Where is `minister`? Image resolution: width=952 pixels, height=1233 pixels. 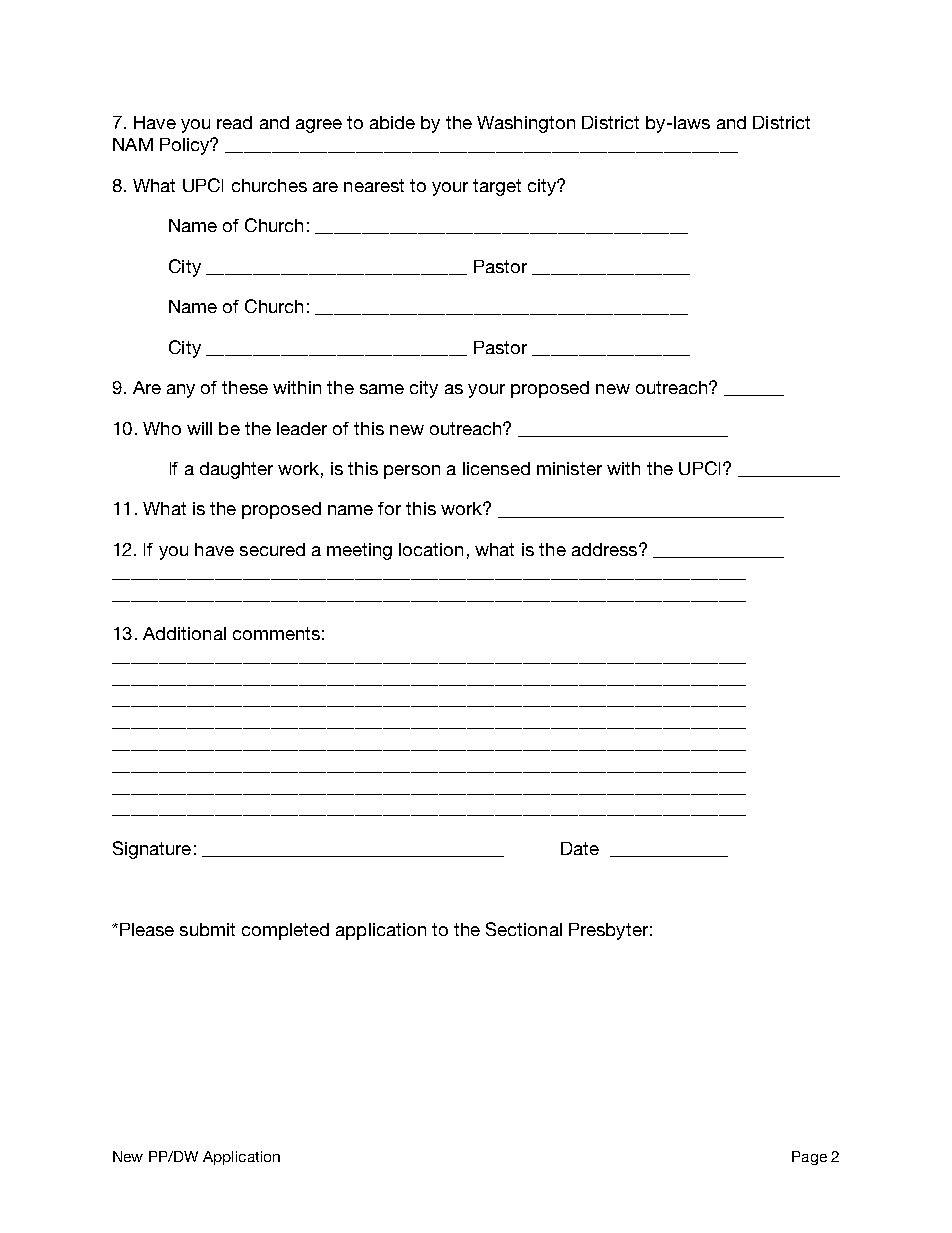
minister is located at coordinates (569, 468).
